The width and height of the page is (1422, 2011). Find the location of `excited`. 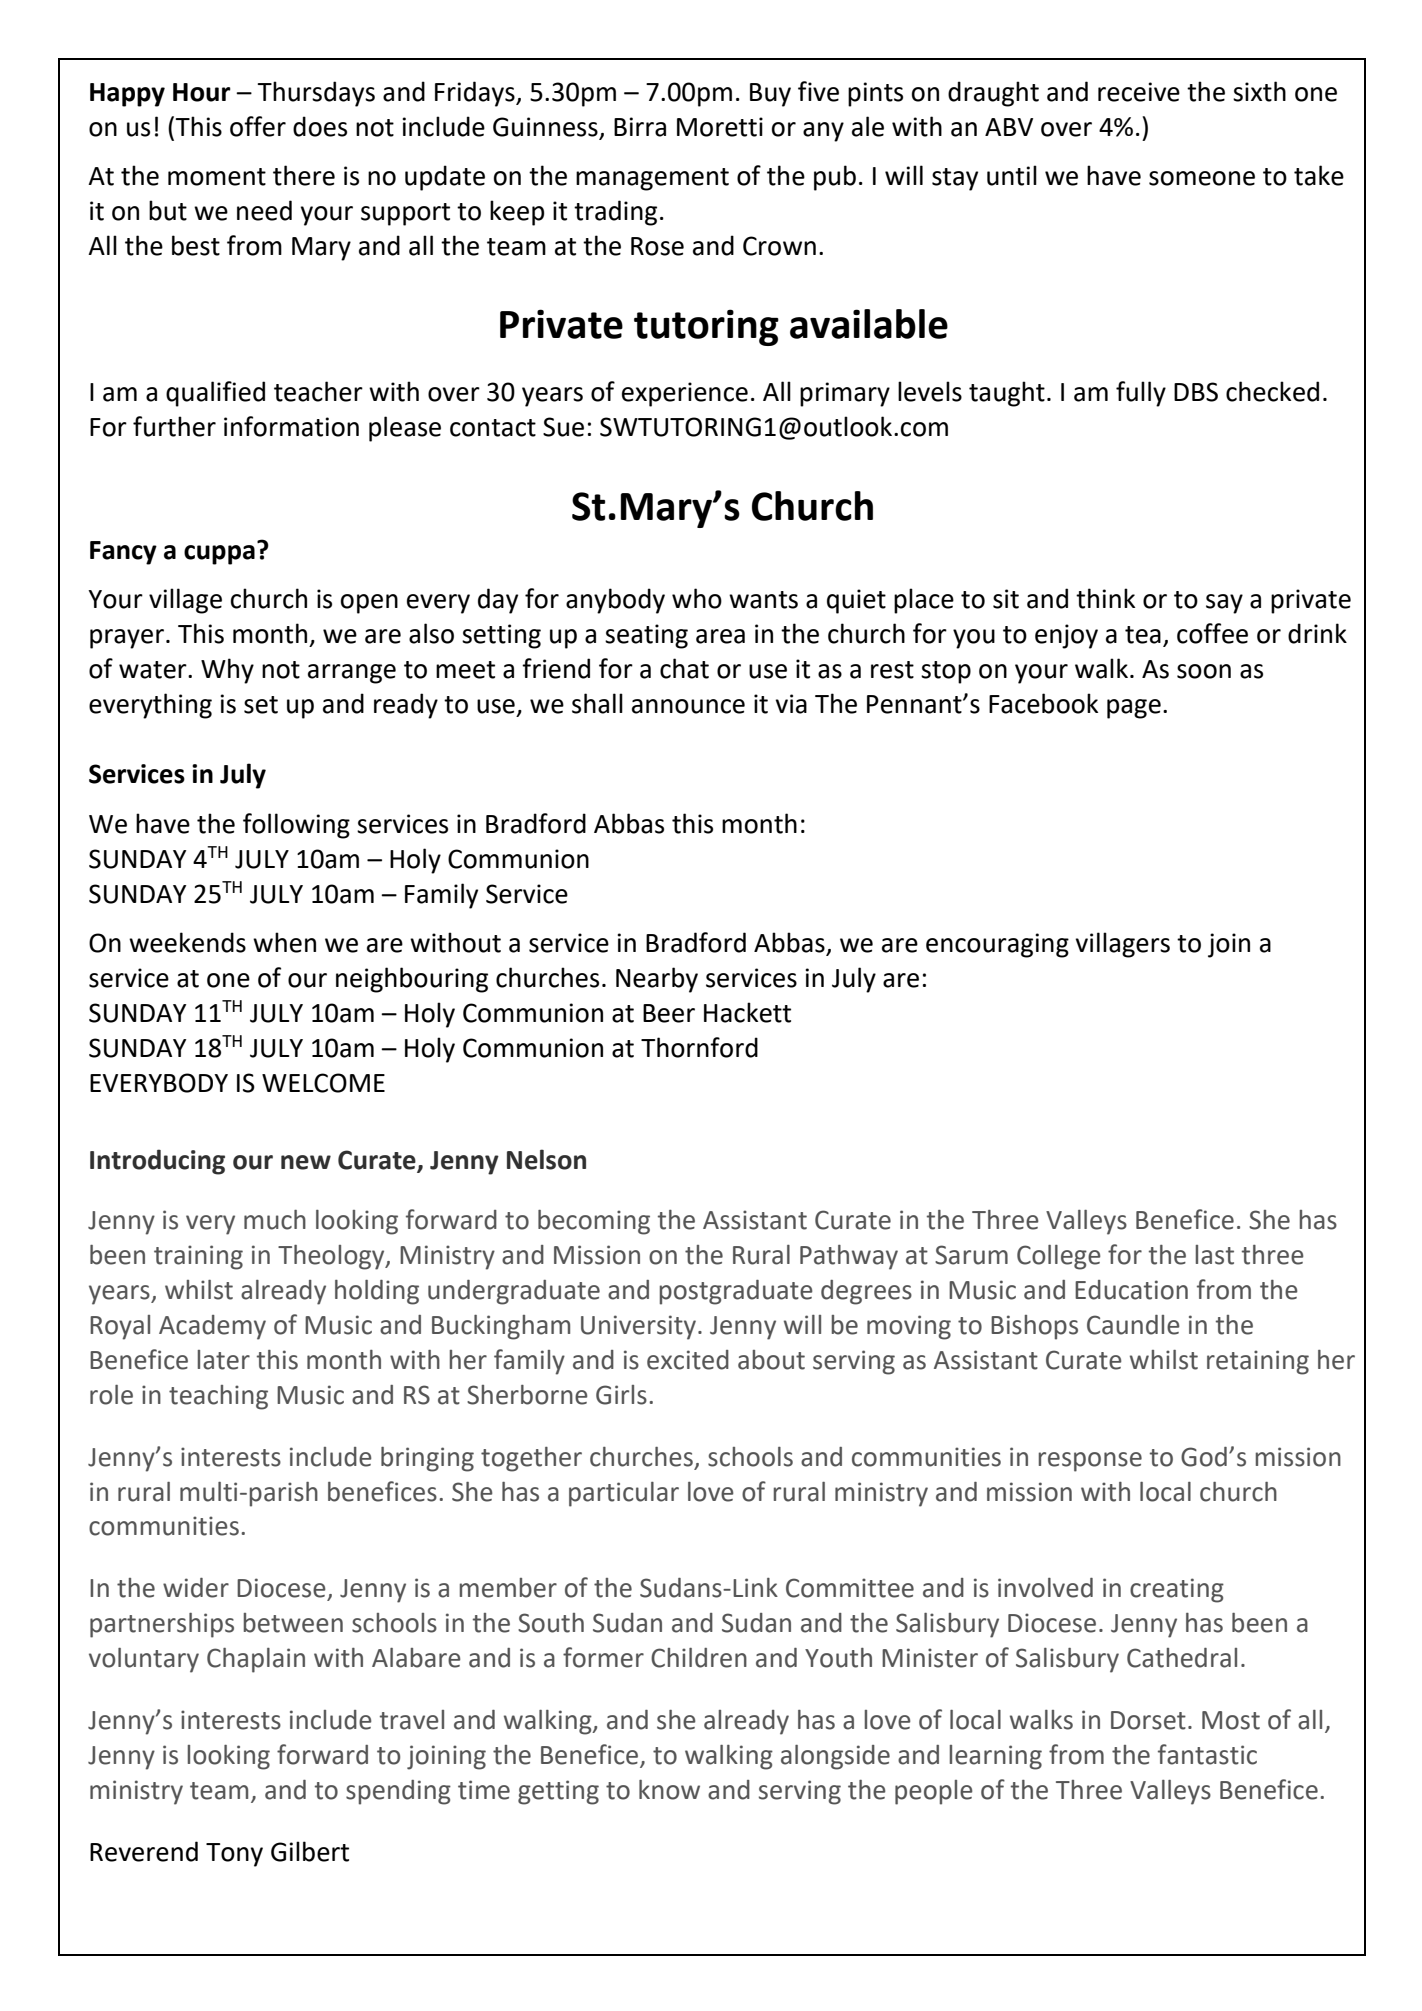

excited is located at coordinates (688, 1360).
